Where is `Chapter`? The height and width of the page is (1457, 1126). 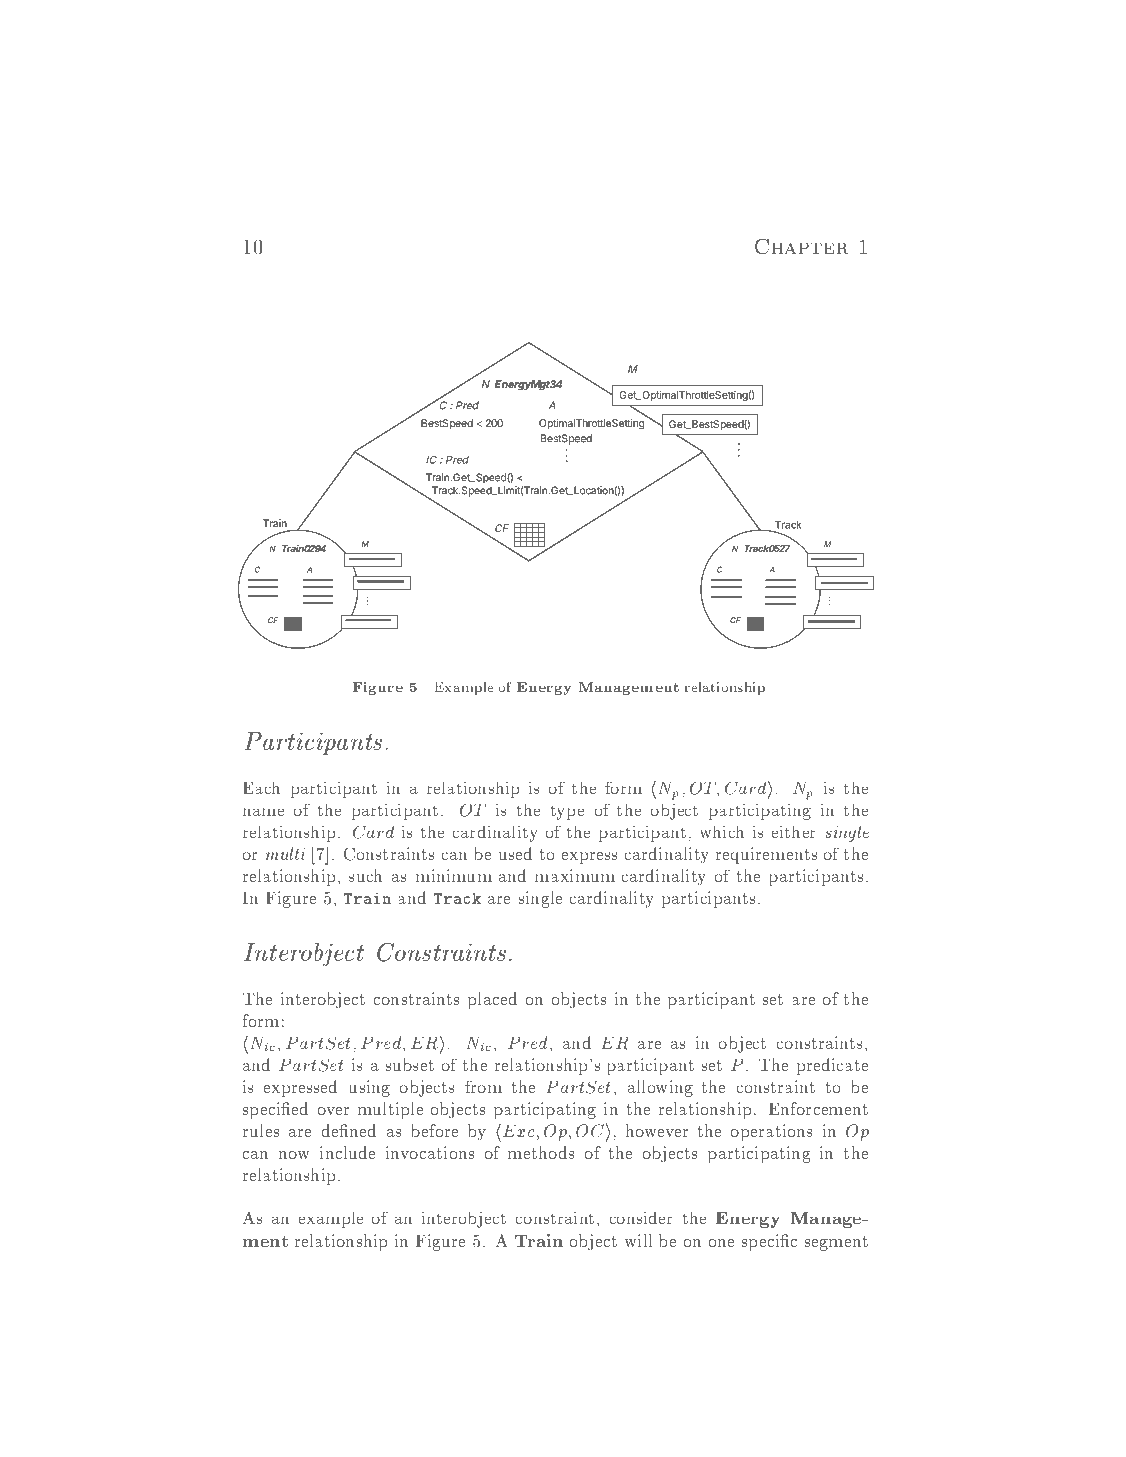
Chapter is located at coordinates (801, 247).
